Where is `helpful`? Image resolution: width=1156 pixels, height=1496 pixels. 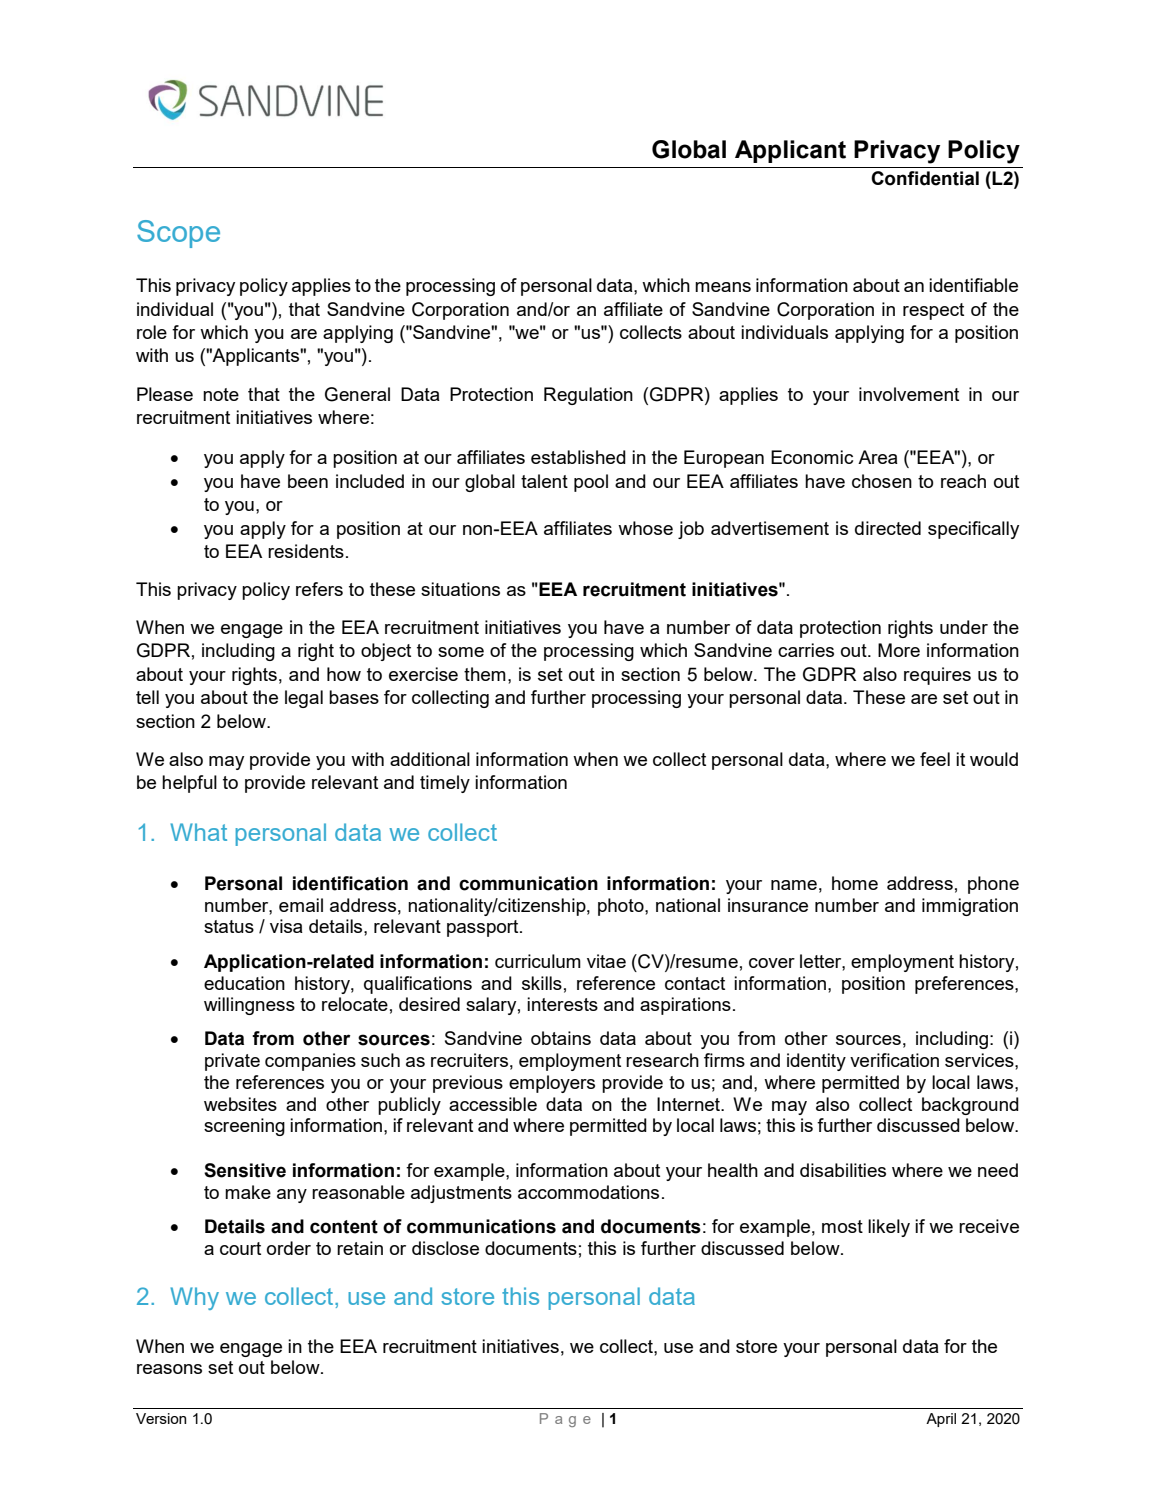 helpful is located at coordinates (189, 784).
